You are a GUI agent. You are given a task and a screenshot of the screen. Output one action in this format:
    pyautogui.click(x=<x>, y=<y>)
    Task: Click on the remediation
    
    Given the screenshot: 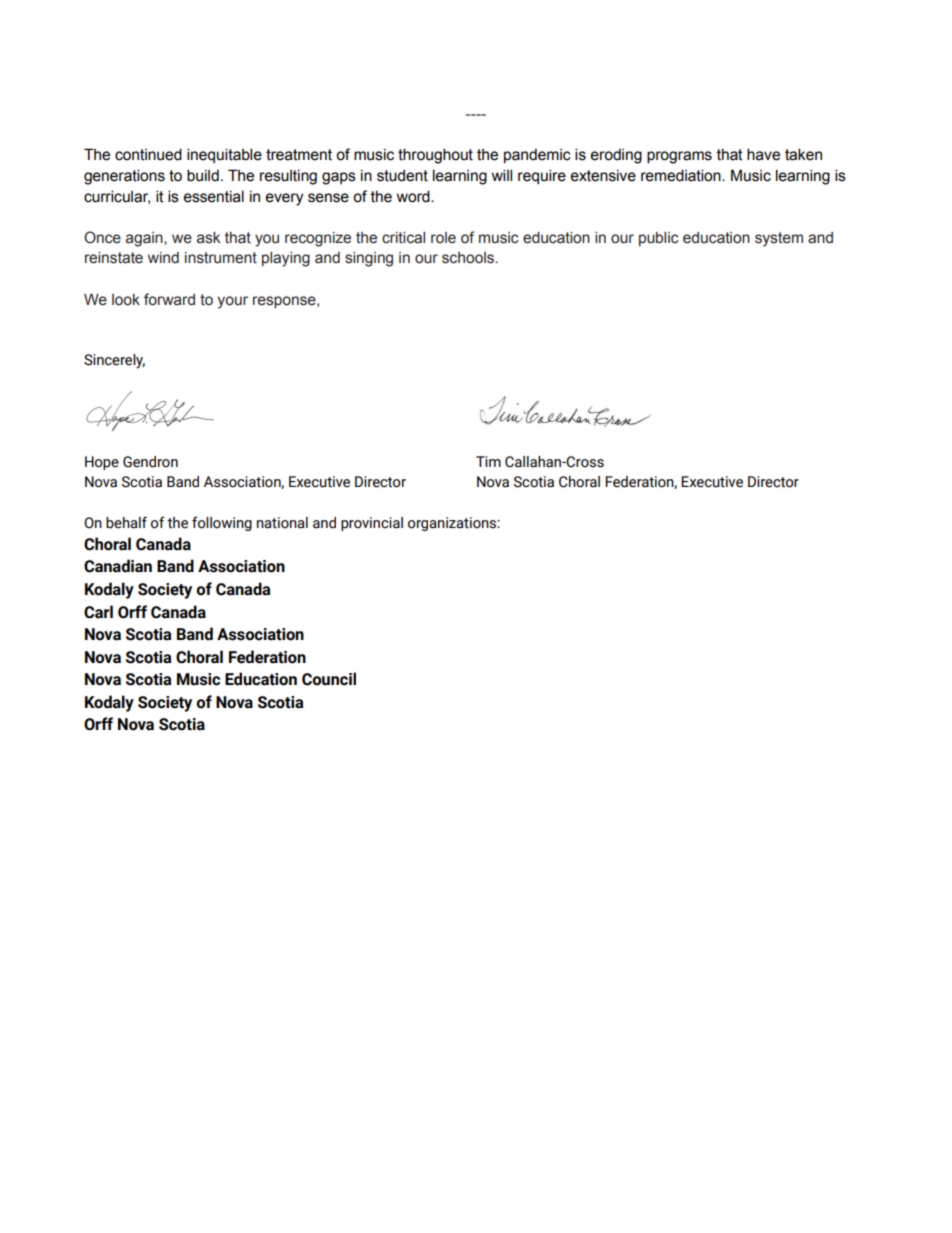 What is the action you would take?
    pyautogui.click(x=682, y=175)
